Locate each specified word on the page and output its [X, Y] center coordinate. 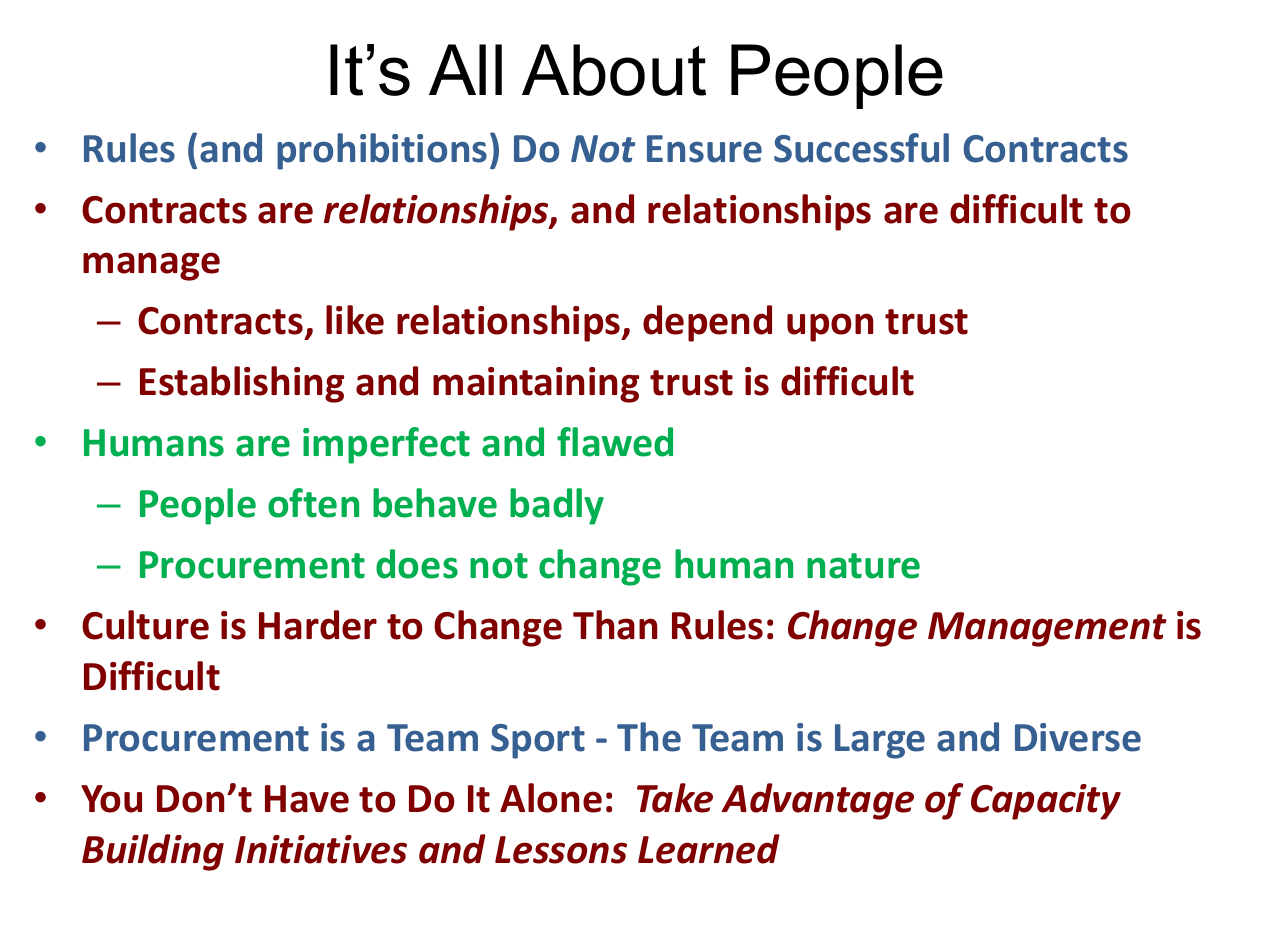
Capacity [1046, 802]
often [313, 503]
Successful [861, 148]
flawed [615, 442]
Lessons [561, 850]
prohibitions [382, 151]
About [614, 70]
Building [153, 852]
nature [863, 566]
